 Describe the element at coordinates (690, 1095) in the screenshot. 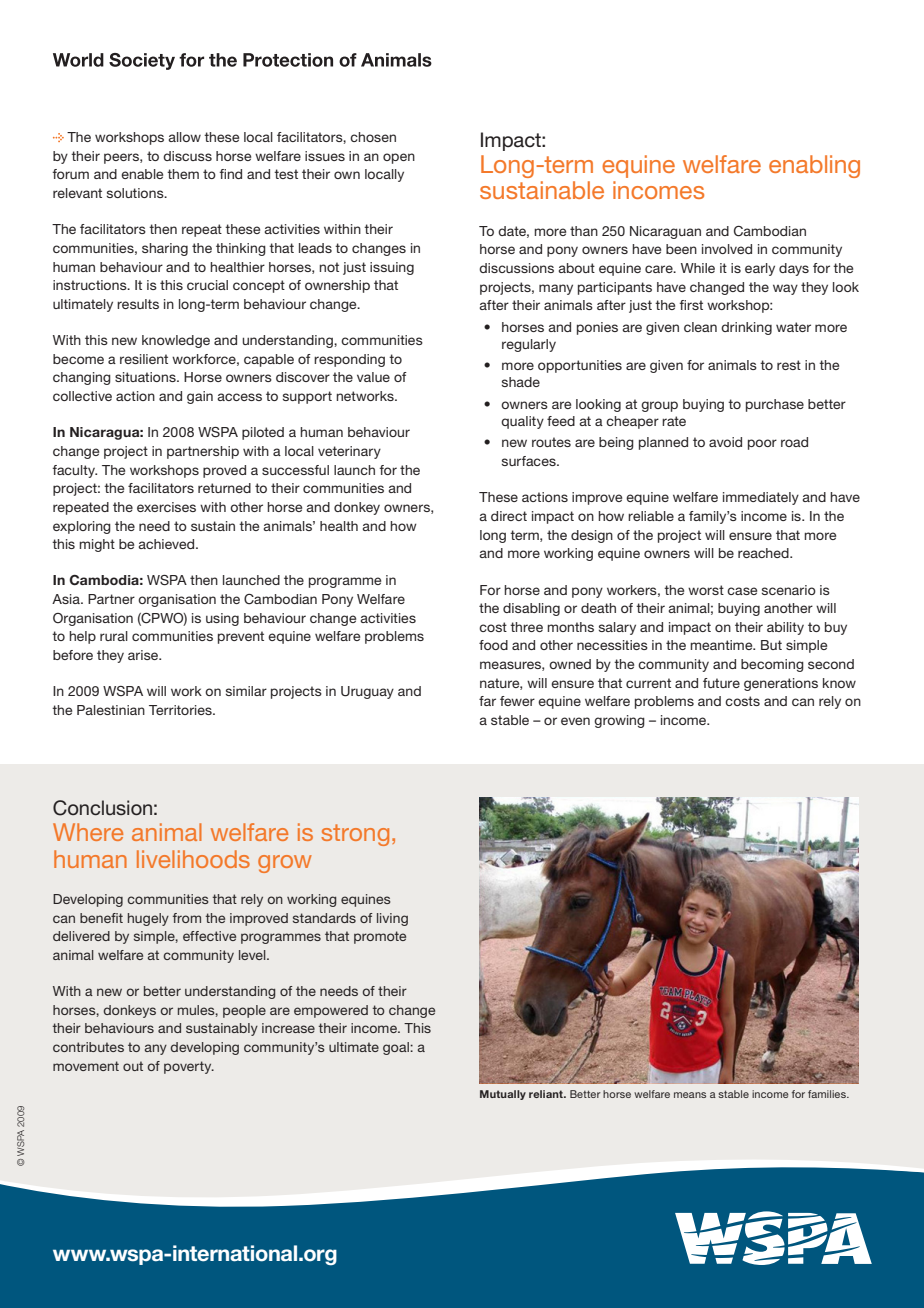

I see `means` at that location.
